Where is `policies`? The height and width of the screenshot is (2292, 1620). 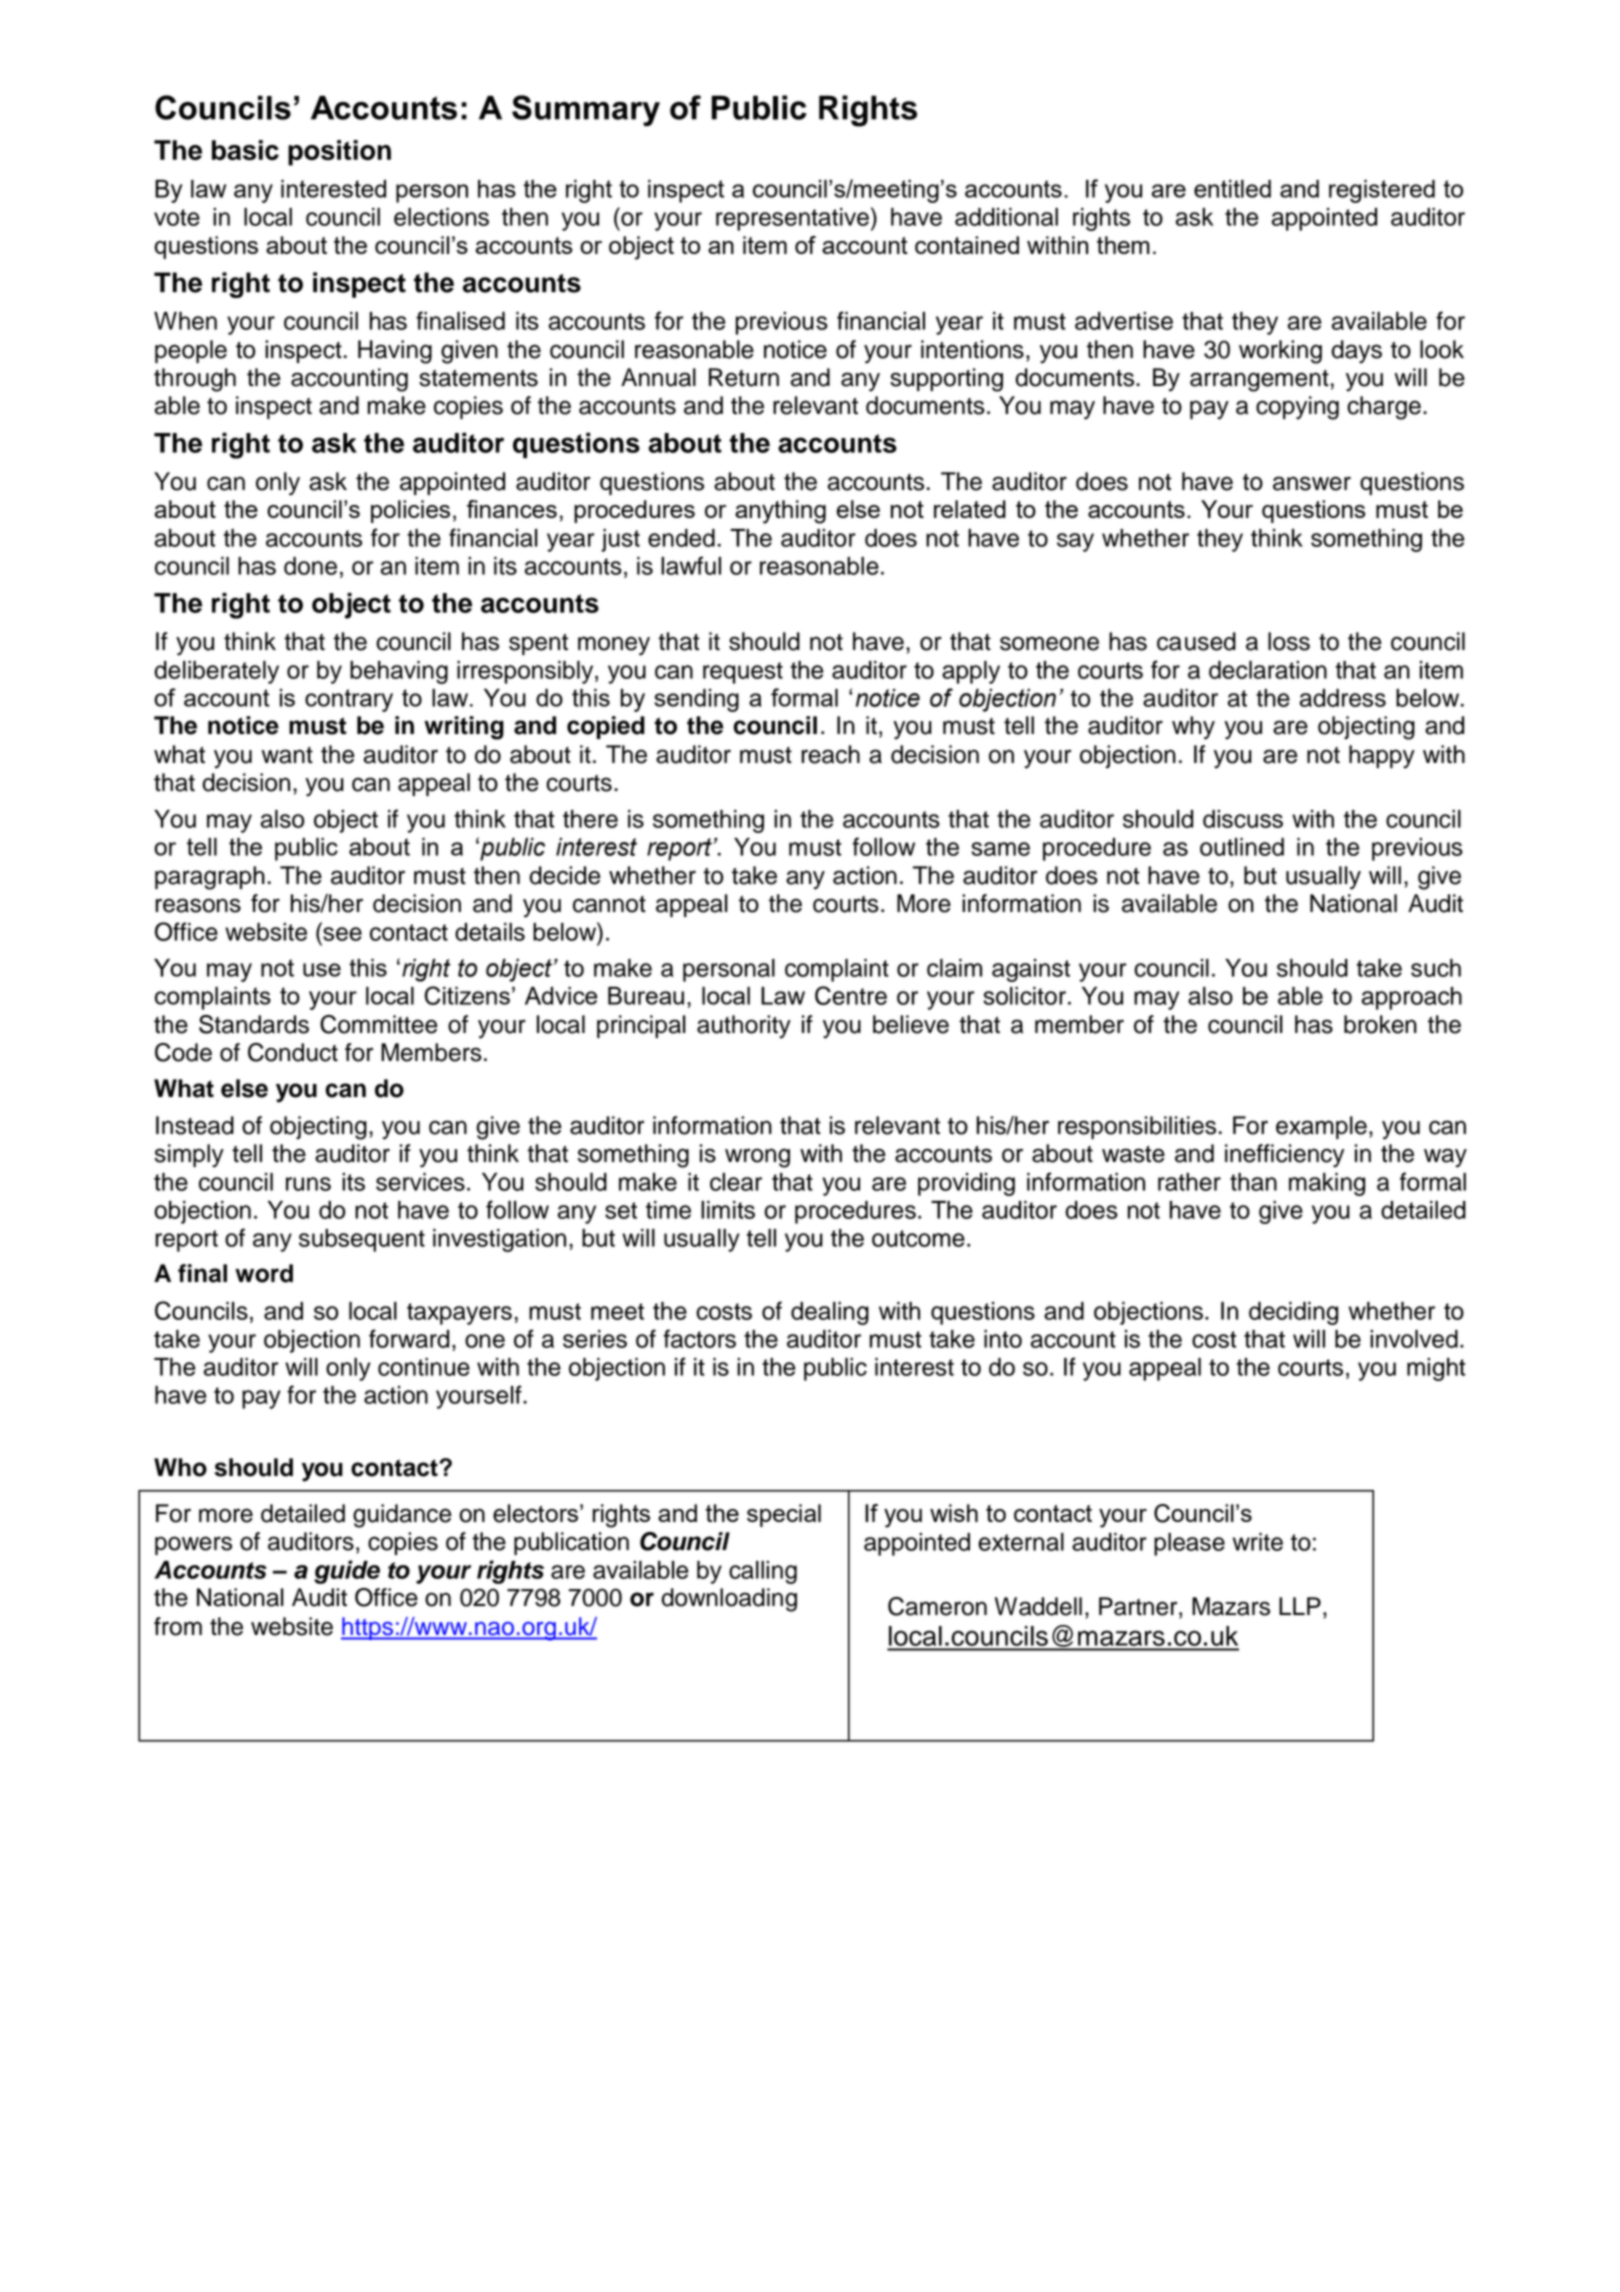 policies is located at coordinates (410, 511).
